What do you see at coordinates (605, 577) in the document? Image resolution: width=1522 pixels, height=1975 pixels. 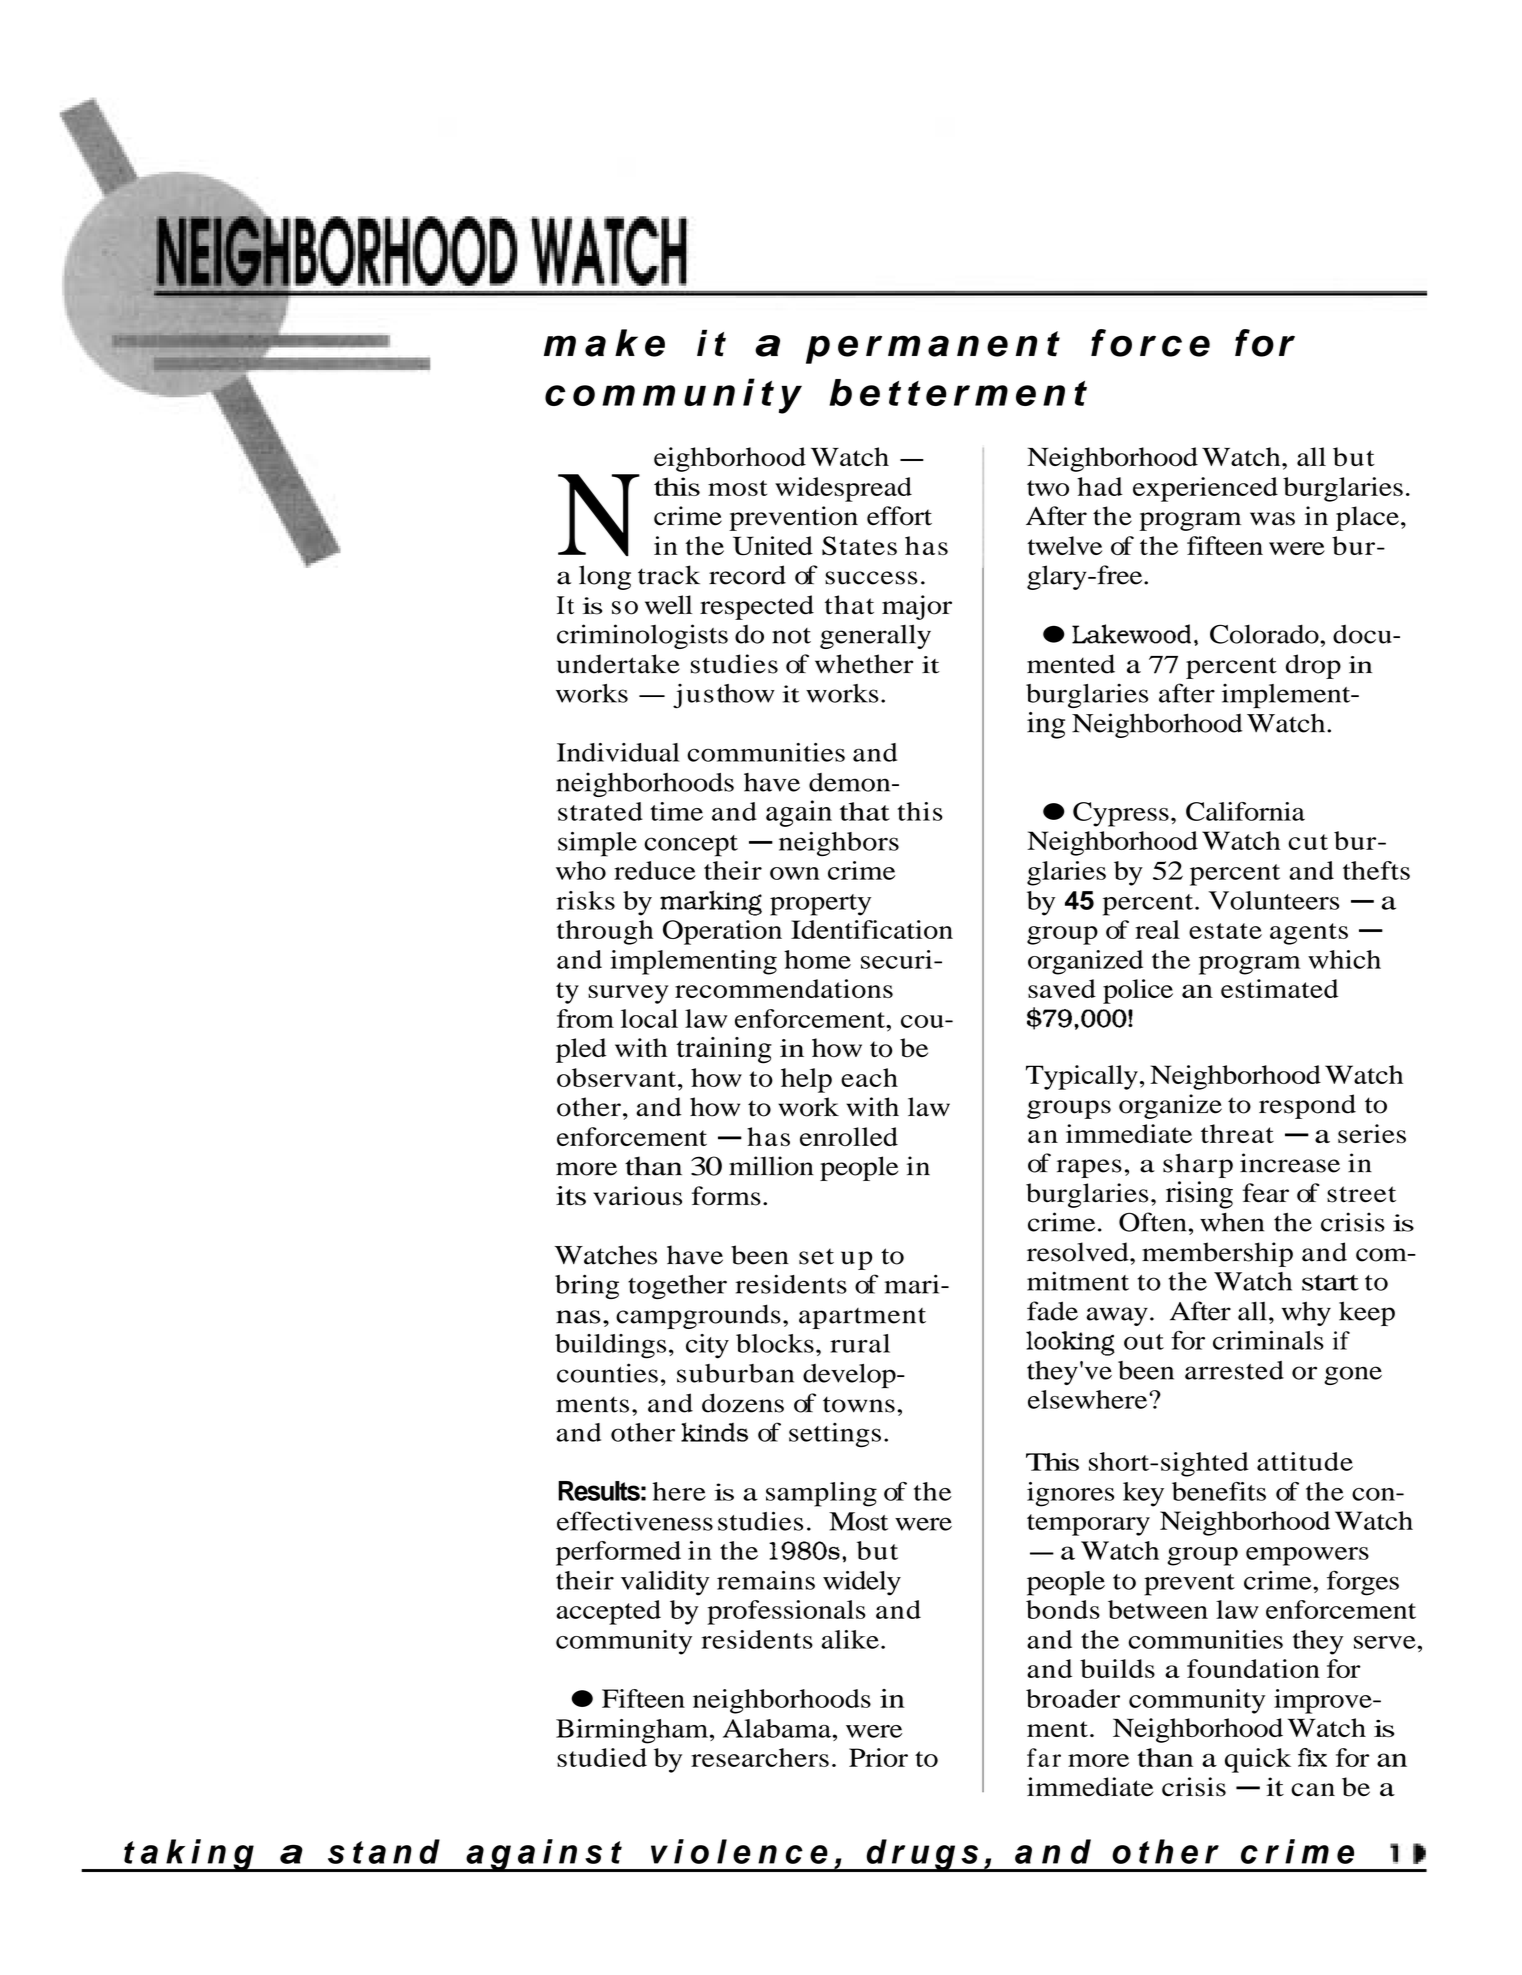 I see `long` at bounding box center [605, 577].
